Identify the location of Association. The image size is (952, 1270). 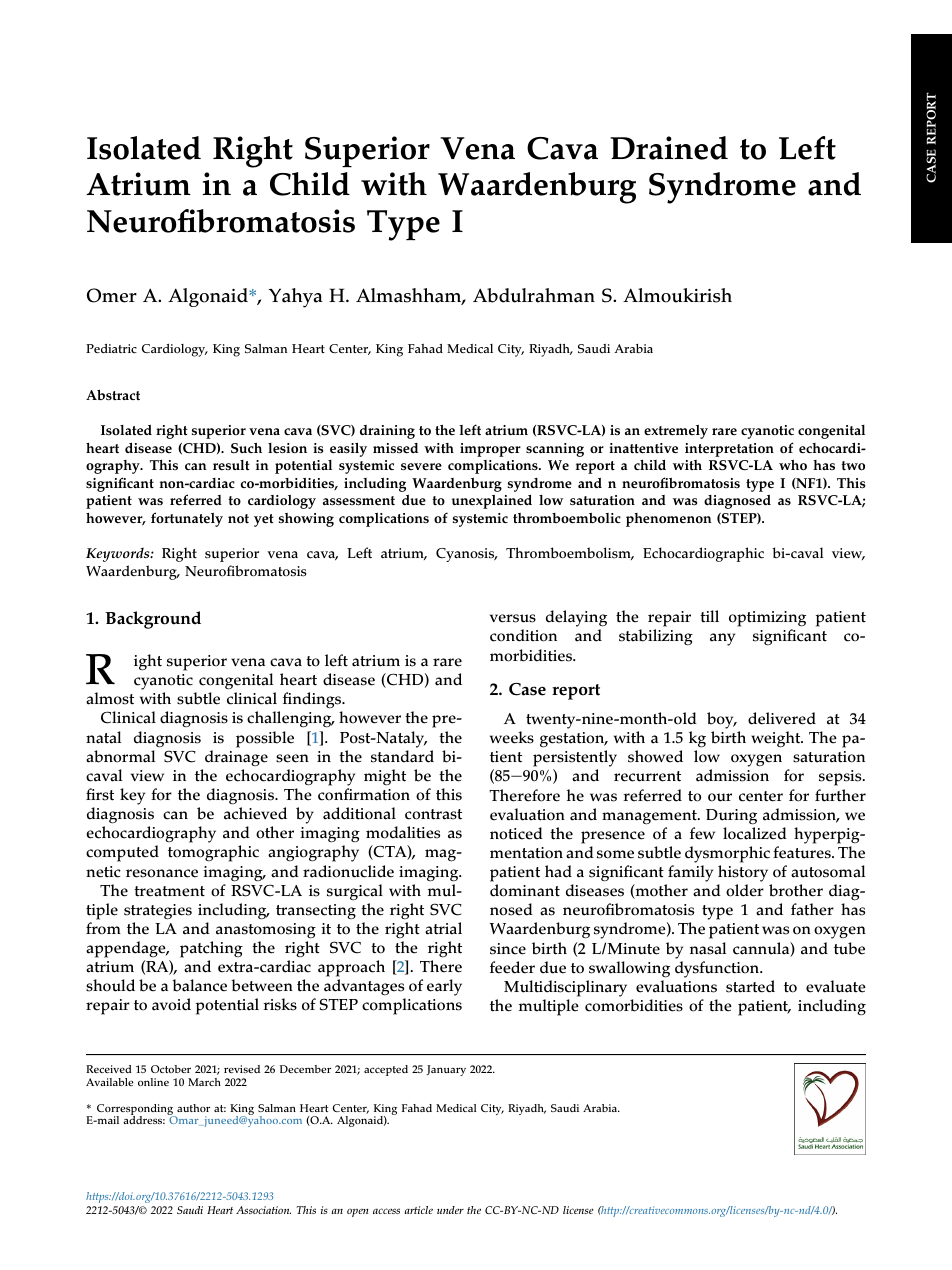
(263, 1210).
